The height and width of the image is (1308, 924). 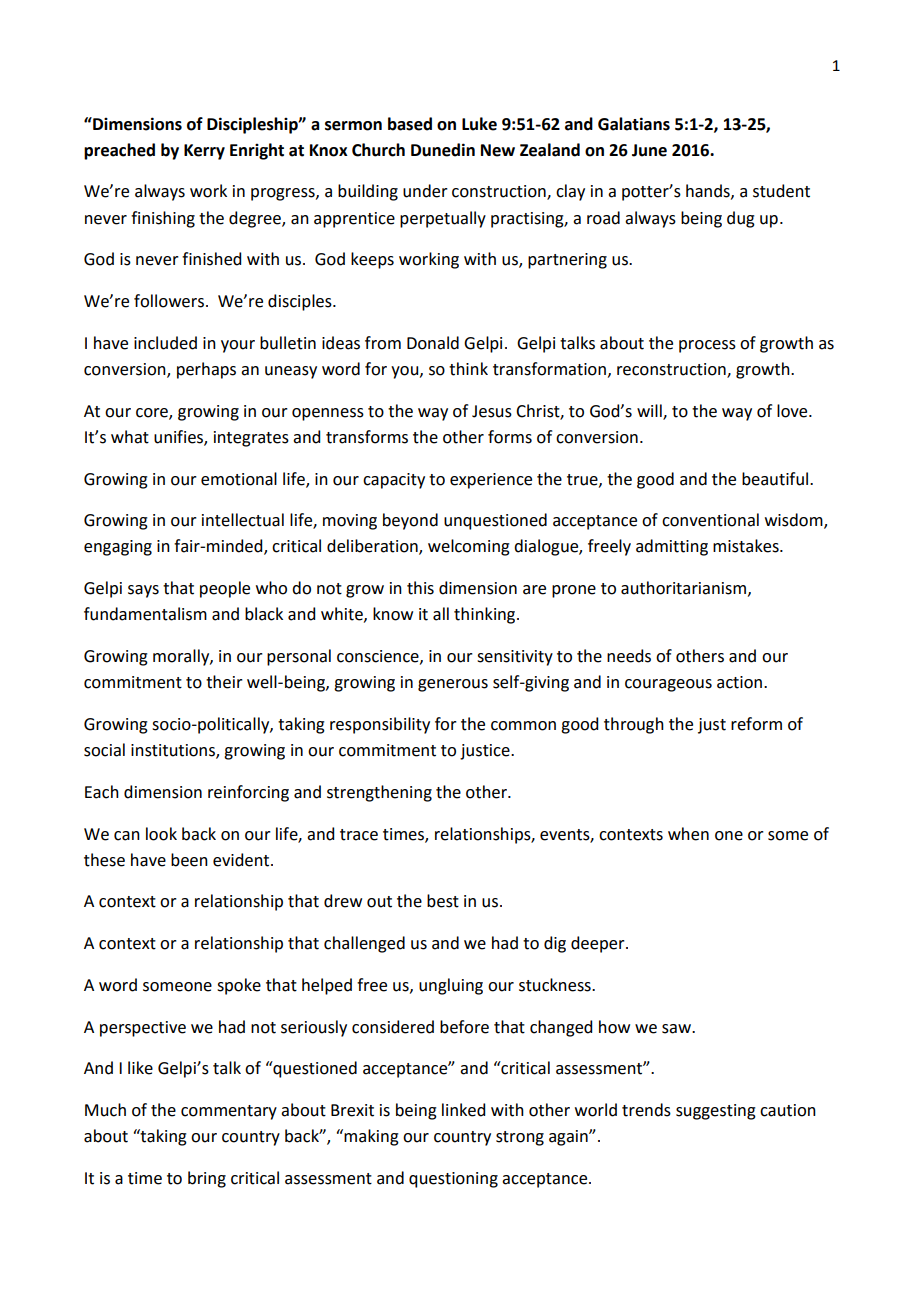 I want to click on Kerry, so click(x=204, y=152).
